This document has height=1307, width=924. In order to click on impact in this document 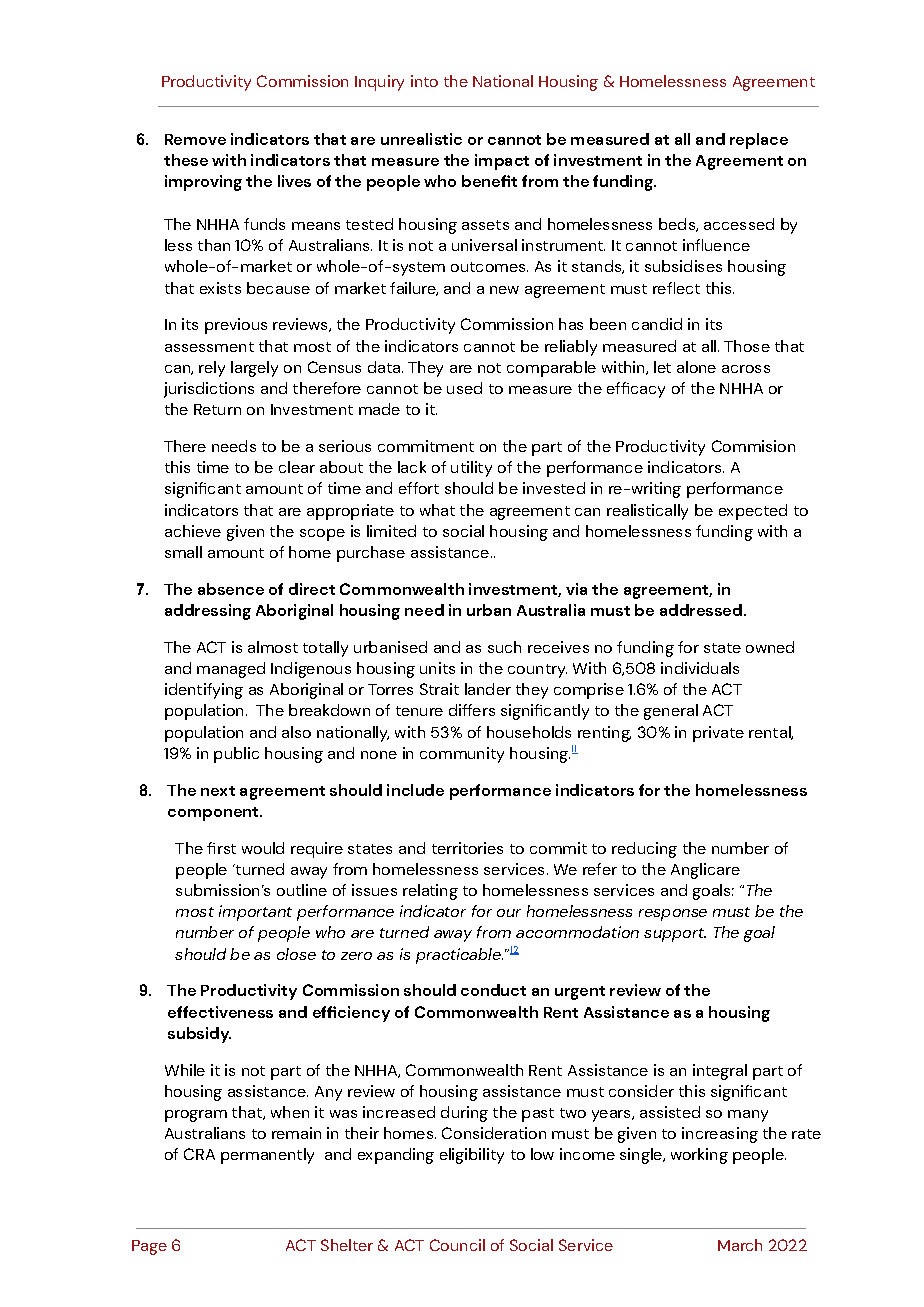, I will do `click(502, 162)`.
